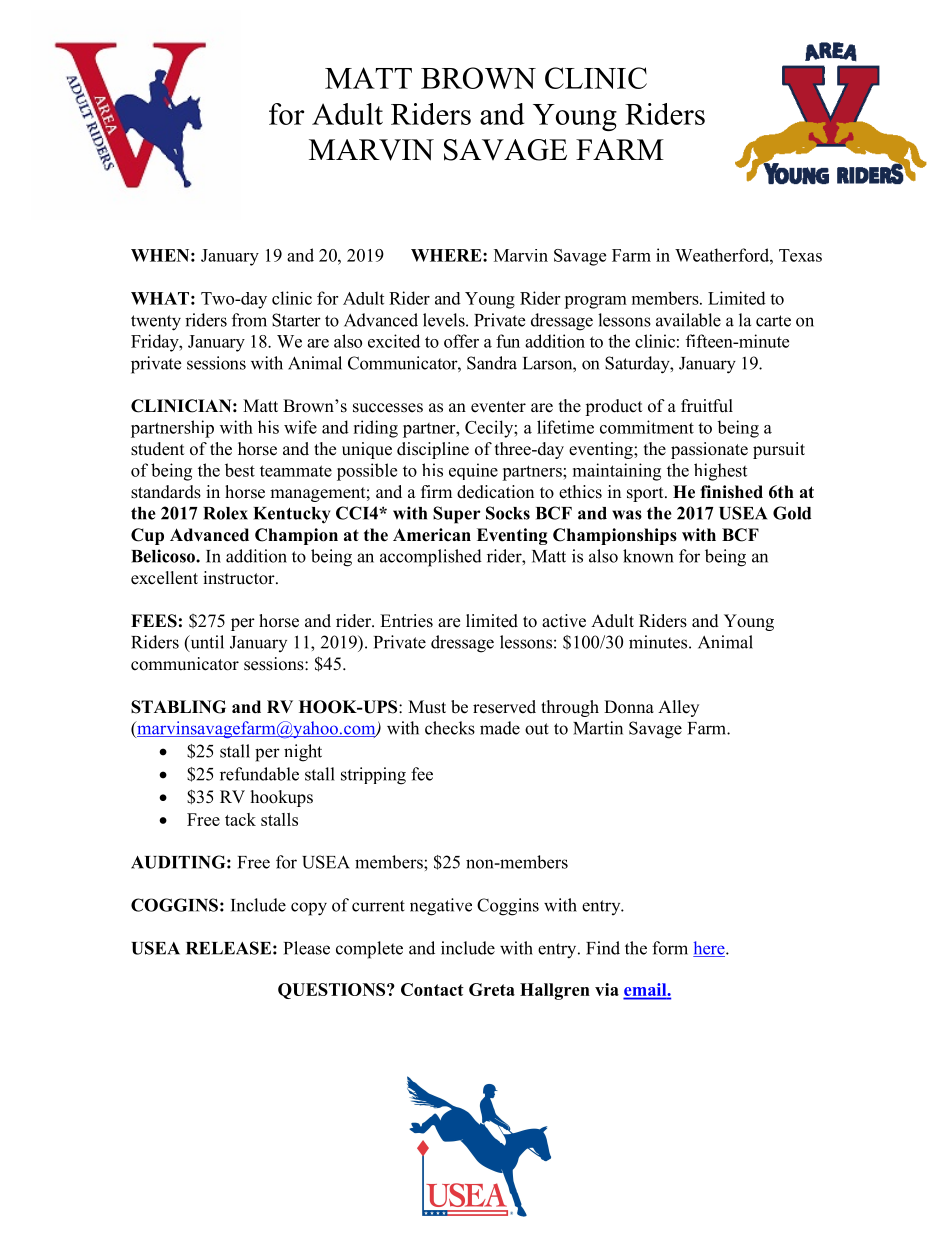 The height and width of the screenshot is (1233, 952). What do you see at coordinates (307, 948) in the screenshot?
I see `Please` at bounding box center [307, 948].
